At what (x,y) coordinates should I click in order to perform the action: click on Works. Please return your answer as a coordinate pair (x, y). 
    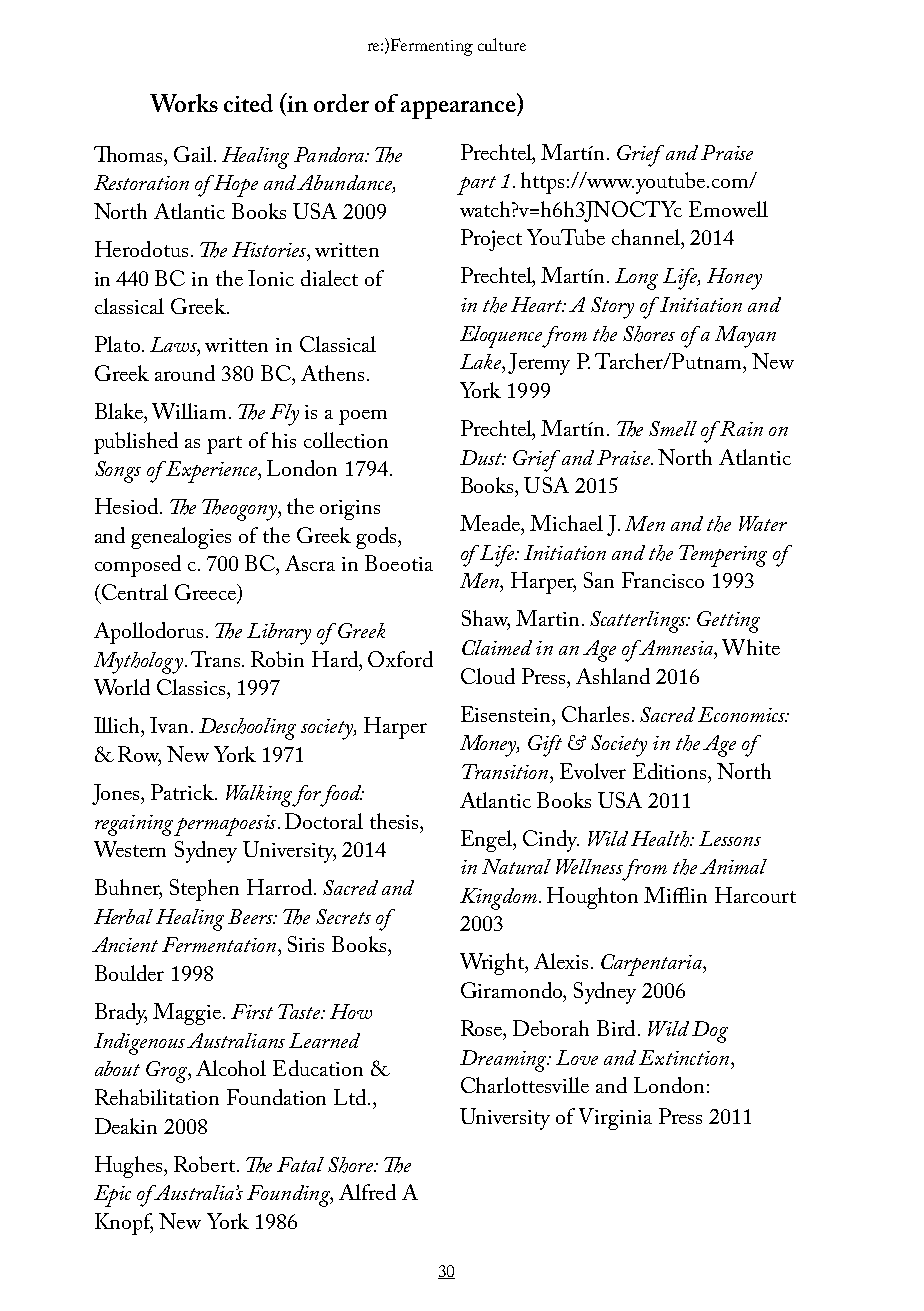
    Looking at the image, I should click on (184, 103).
